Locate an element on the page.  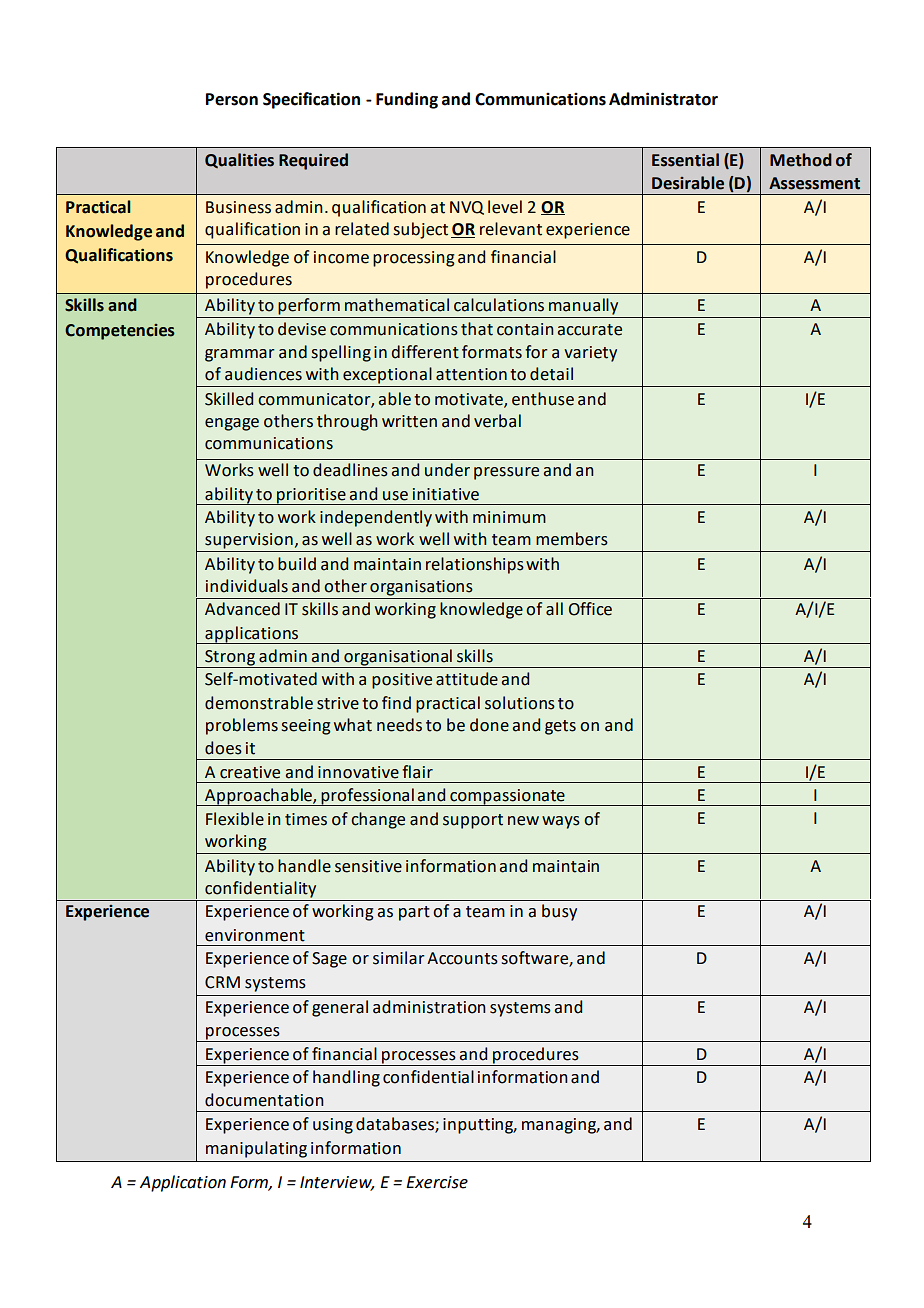
manipulating is located at coordinates (256, 1149).
